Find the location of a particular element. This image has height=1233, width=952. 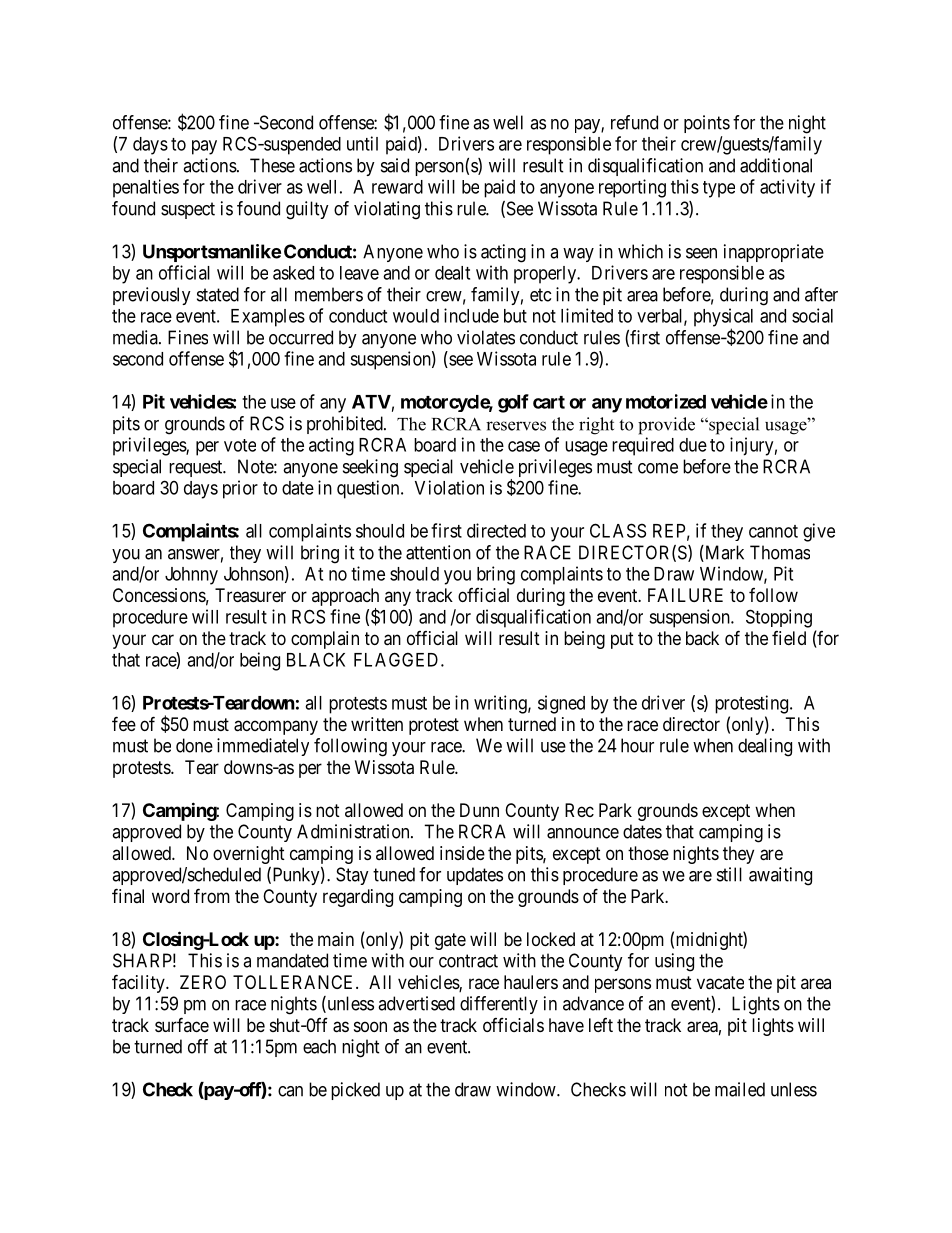

inside is located at coordinates (462, 853).
